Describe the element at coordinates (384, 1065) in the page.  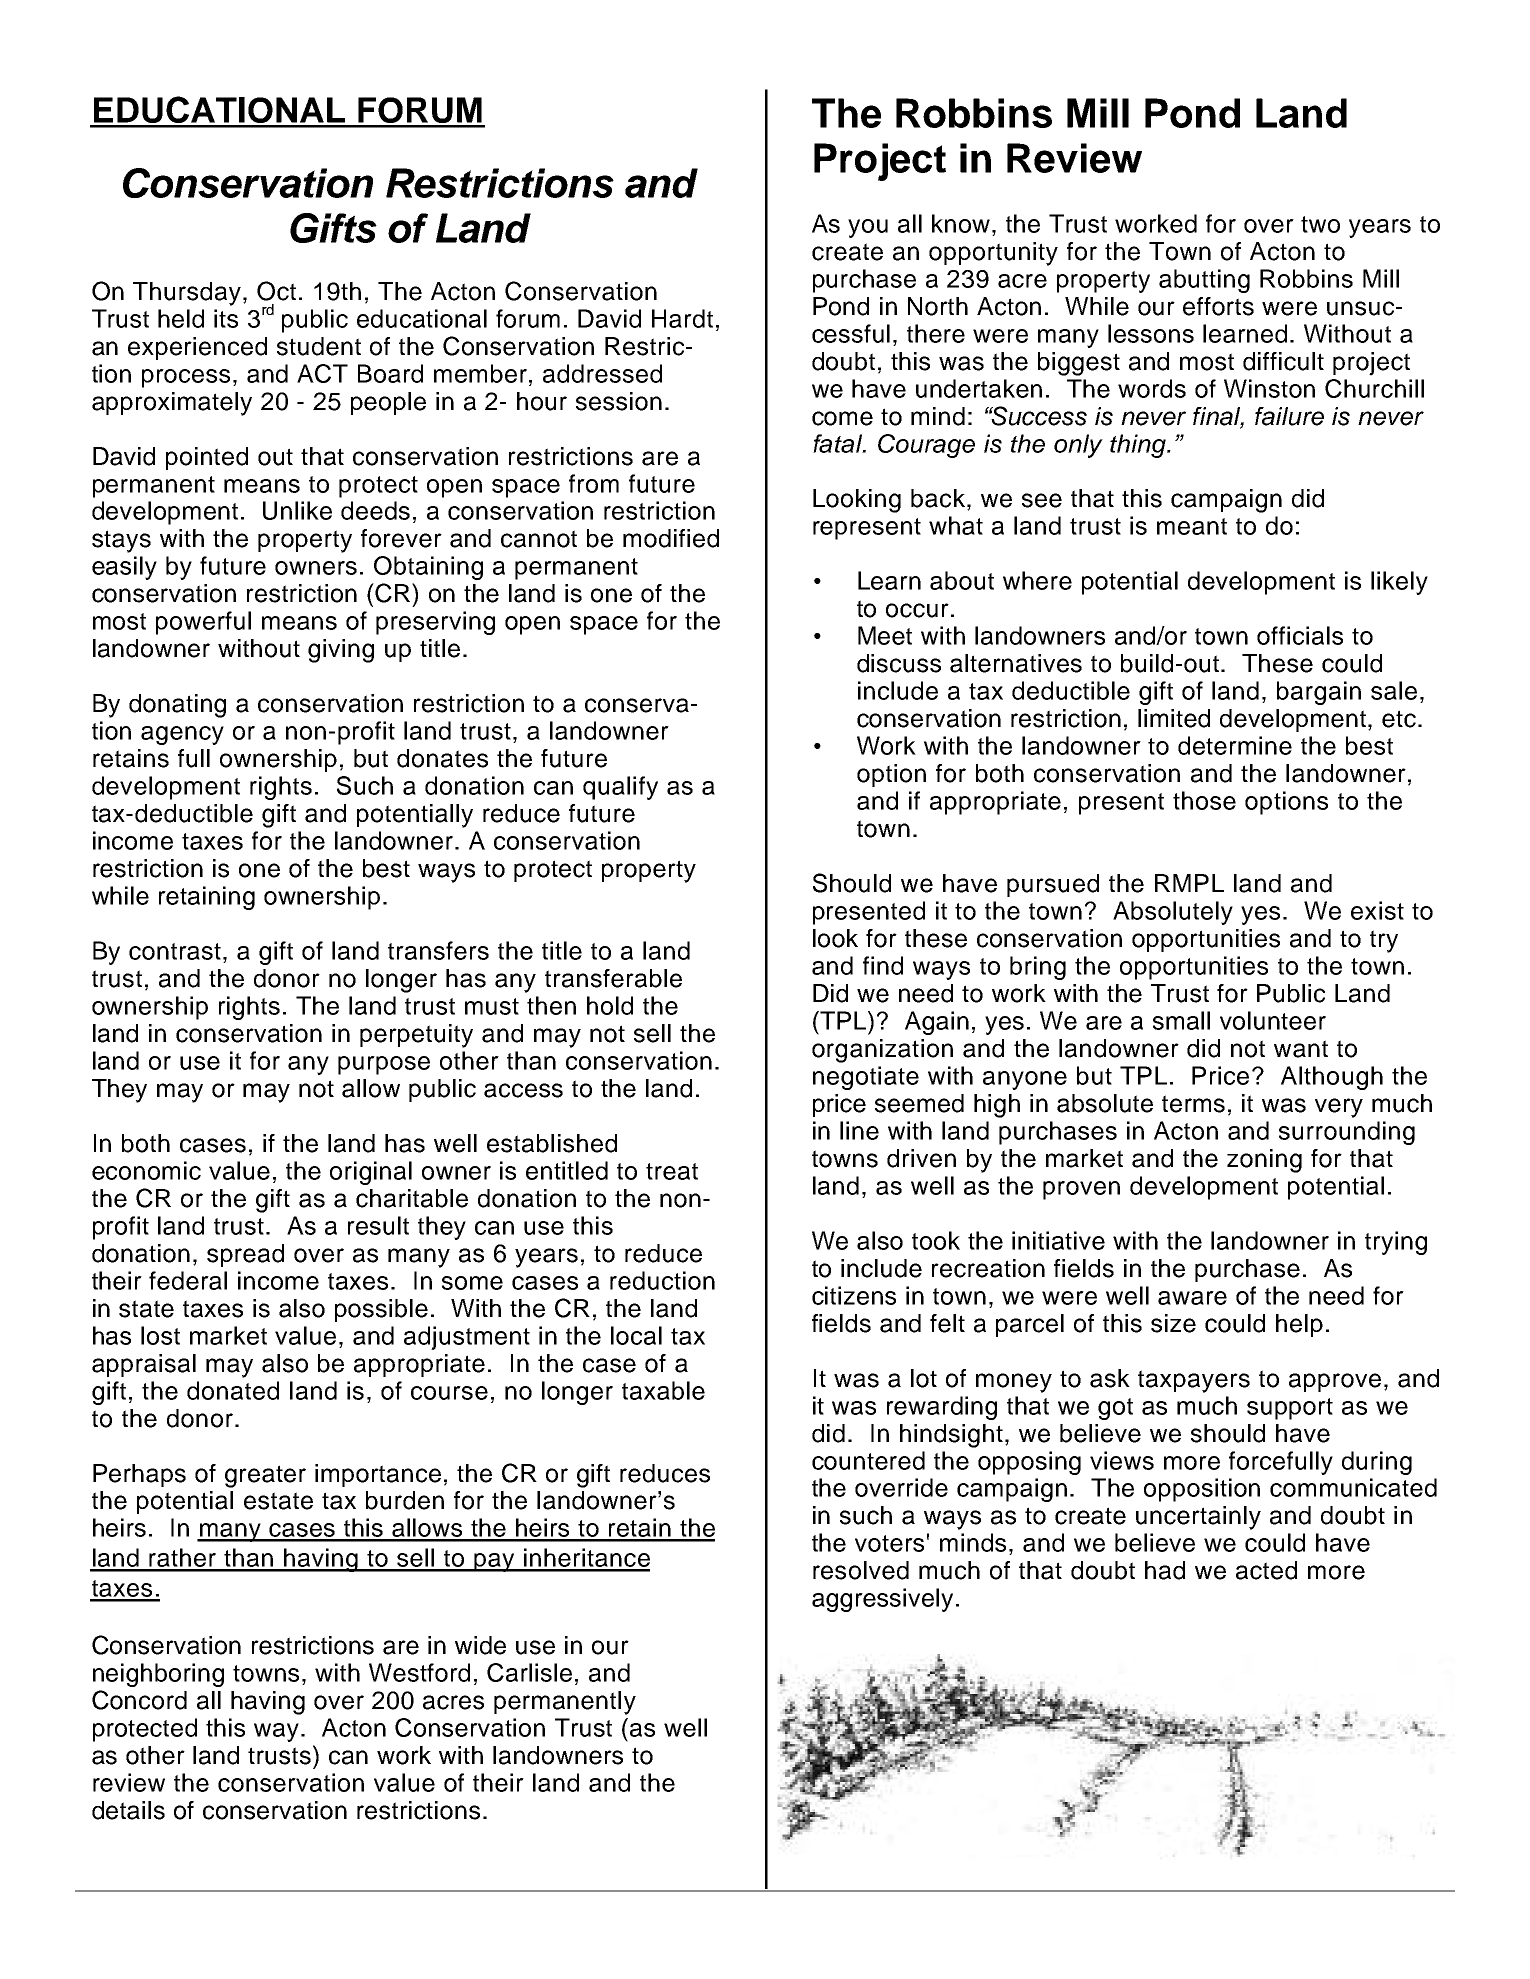
I see `purpose` at that location.
